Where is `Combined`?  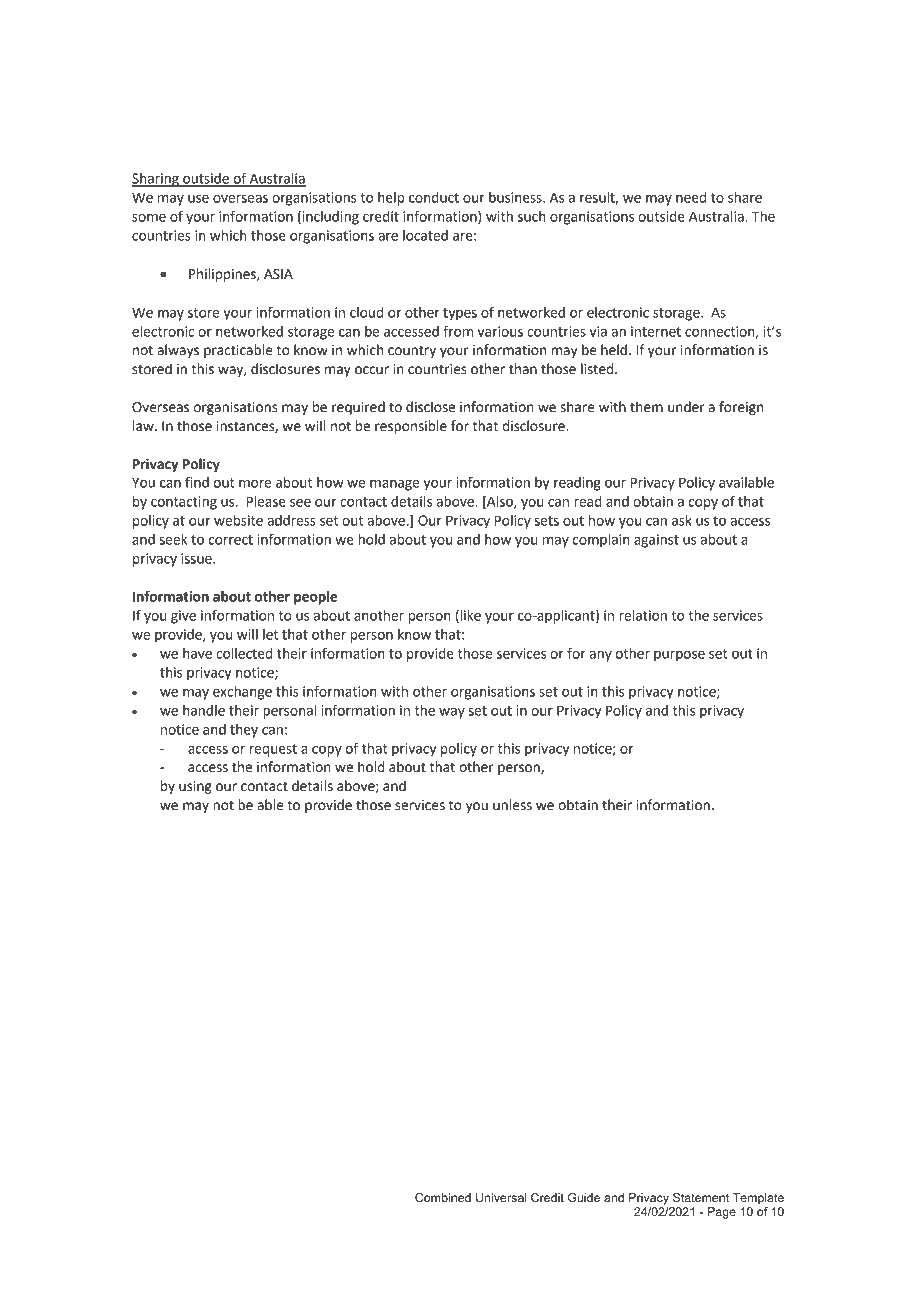
Combined is located at coordinates (443, 1197).
